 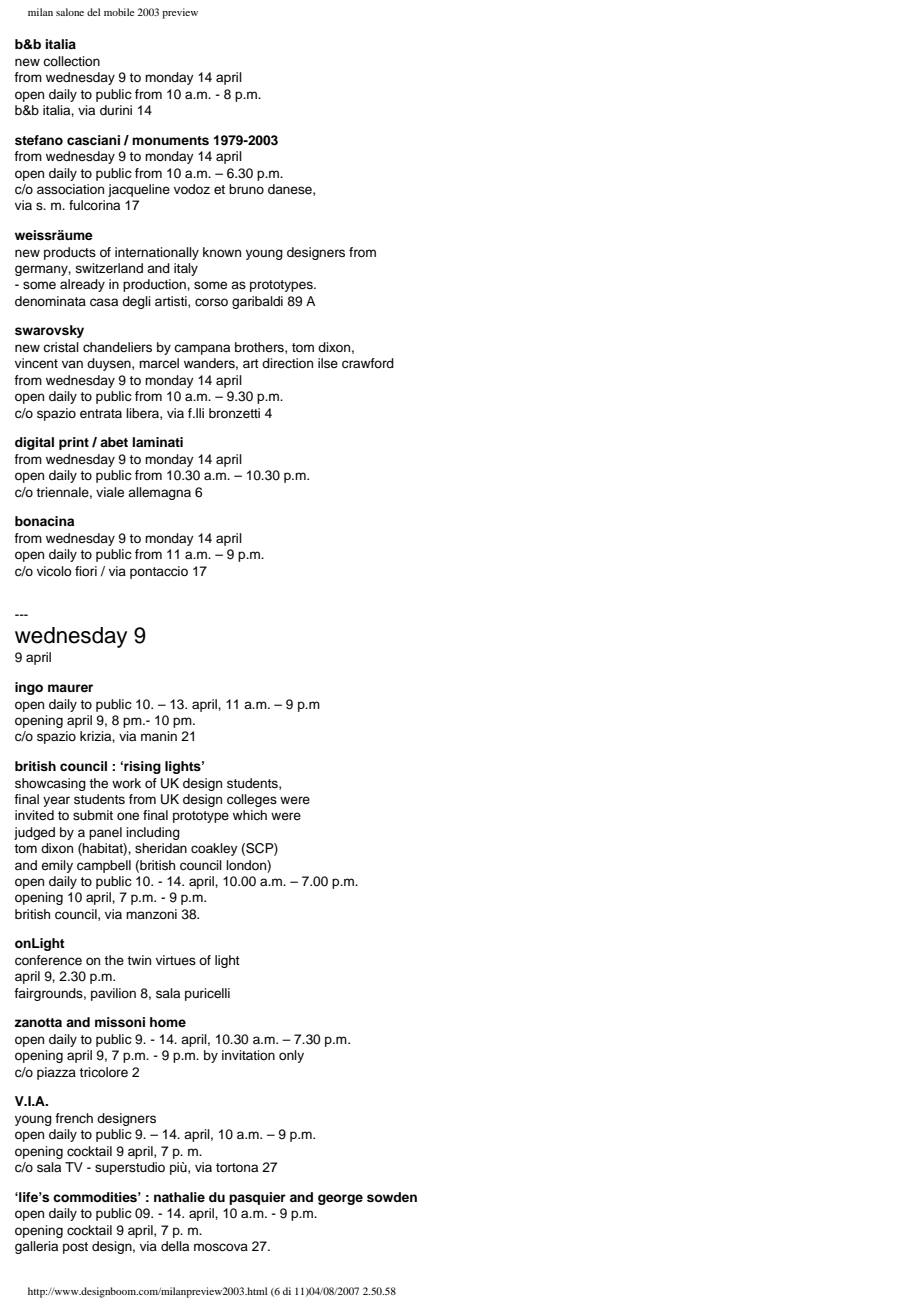 I want to click on ilse, so click(x=328, y=363).
